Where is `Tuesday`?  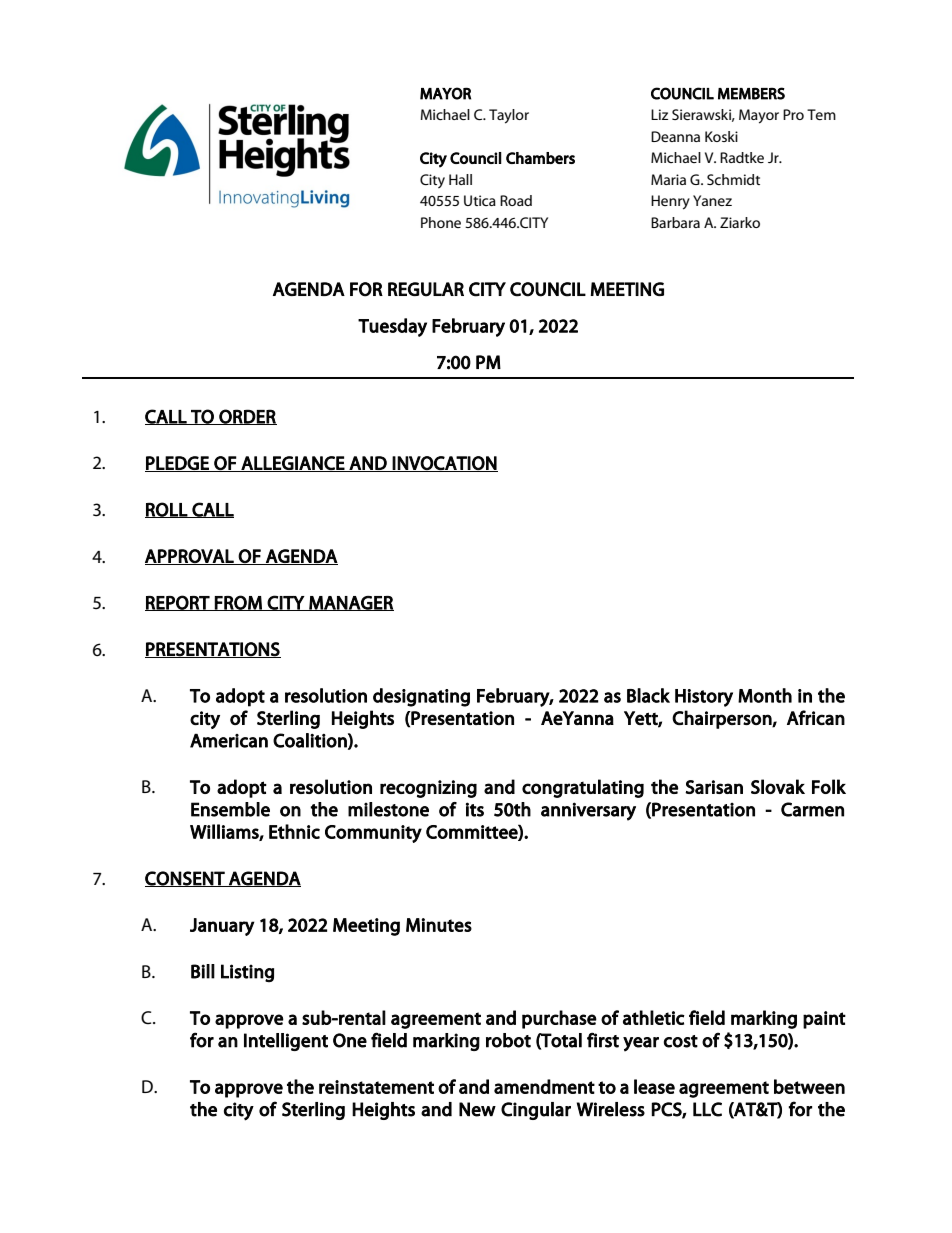
Tuesday is located at coordinates (392, 327).
